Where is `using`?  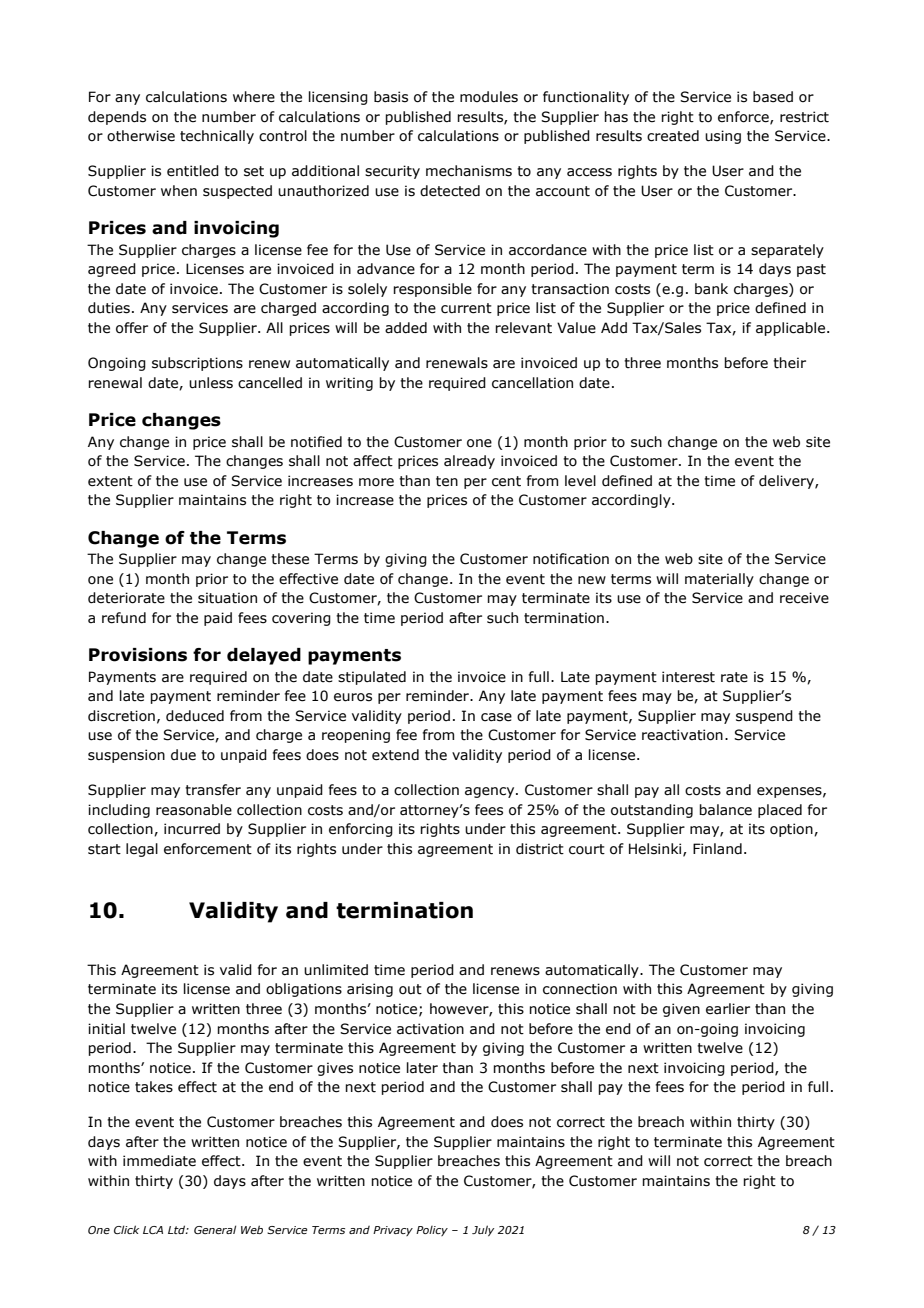
using is located at coordinates (723, 137).
